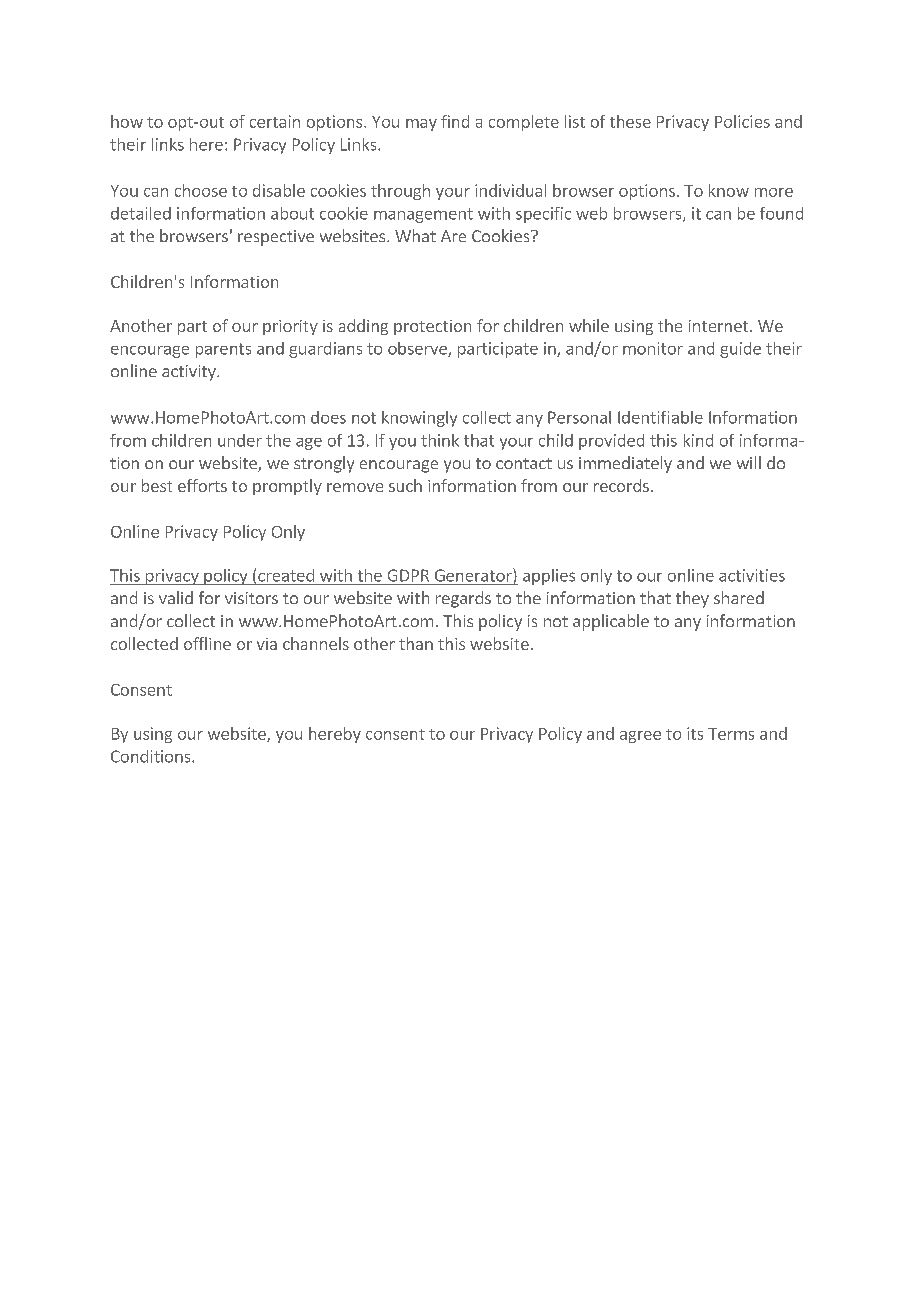 Image resolution: width=924 pixels, height=1308 pixels. What do you see at coordinates (418, 349) in the document?
I see `observe` at bounding box center [418, 349].
